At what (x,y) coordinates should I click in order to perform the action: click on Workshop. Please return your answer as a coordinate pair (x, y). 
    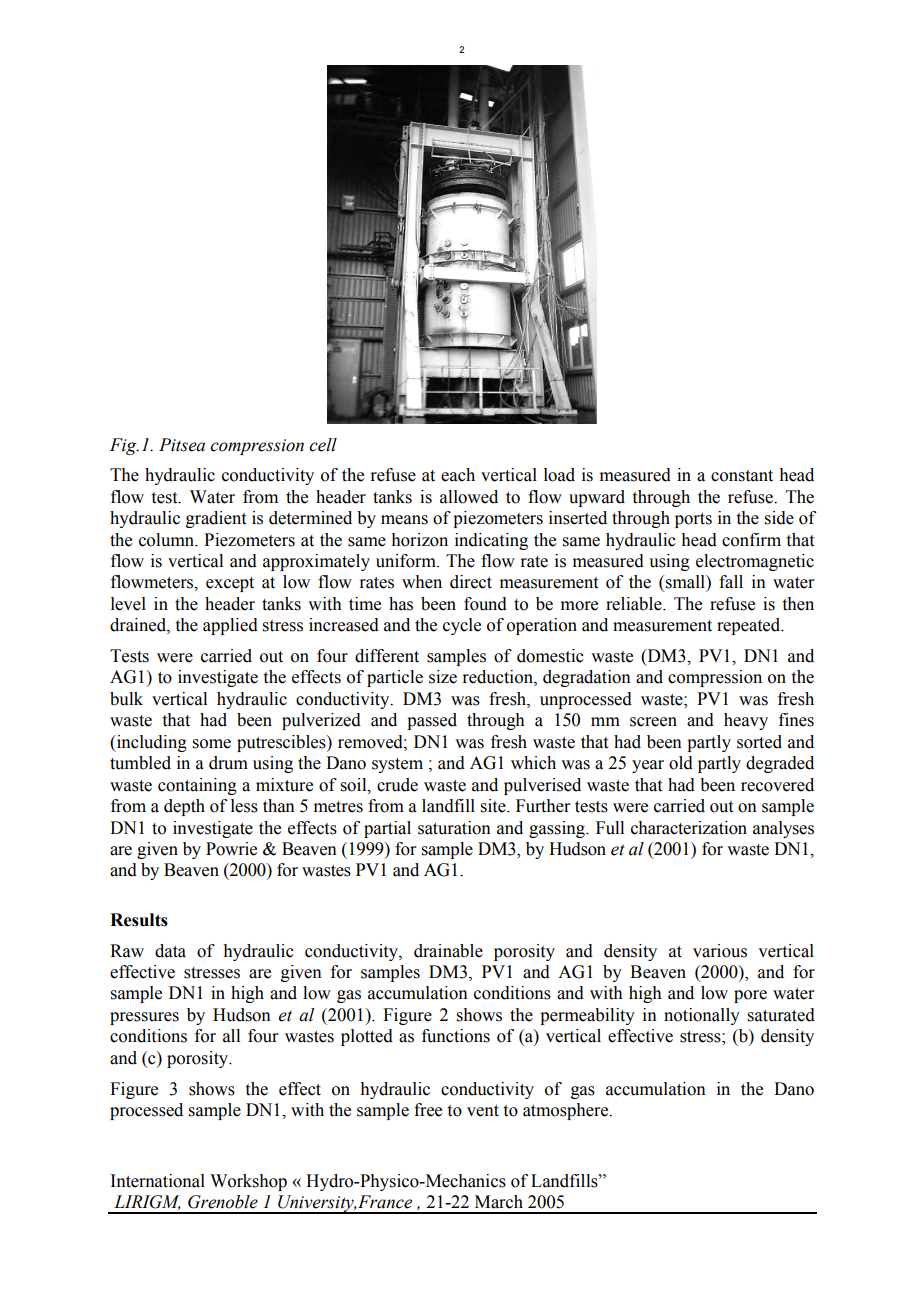
    Looking at the image, I should click on (248, 1182).
